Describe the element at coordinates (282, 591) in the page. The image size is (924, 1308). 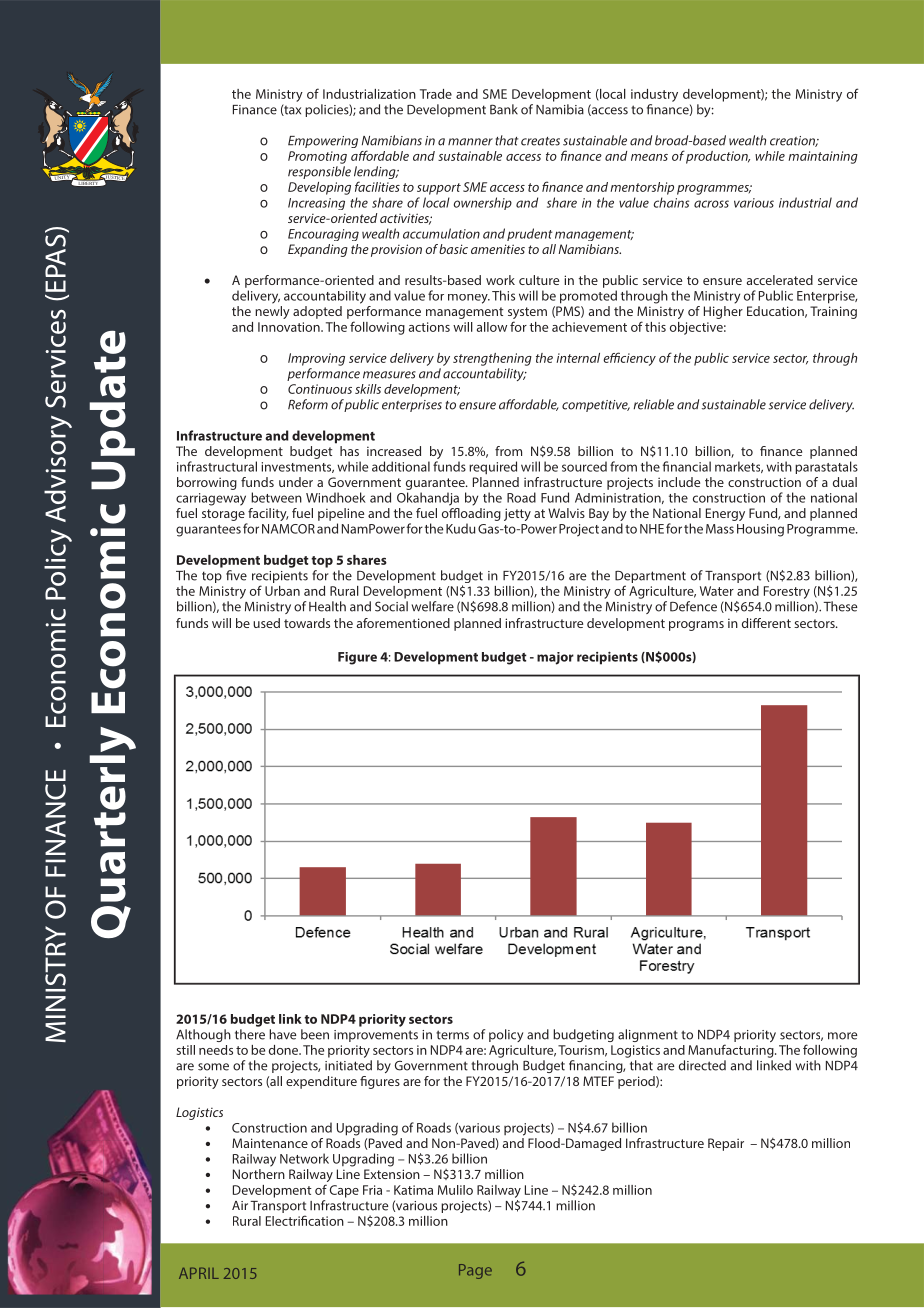
I see `Urban` at that location.
